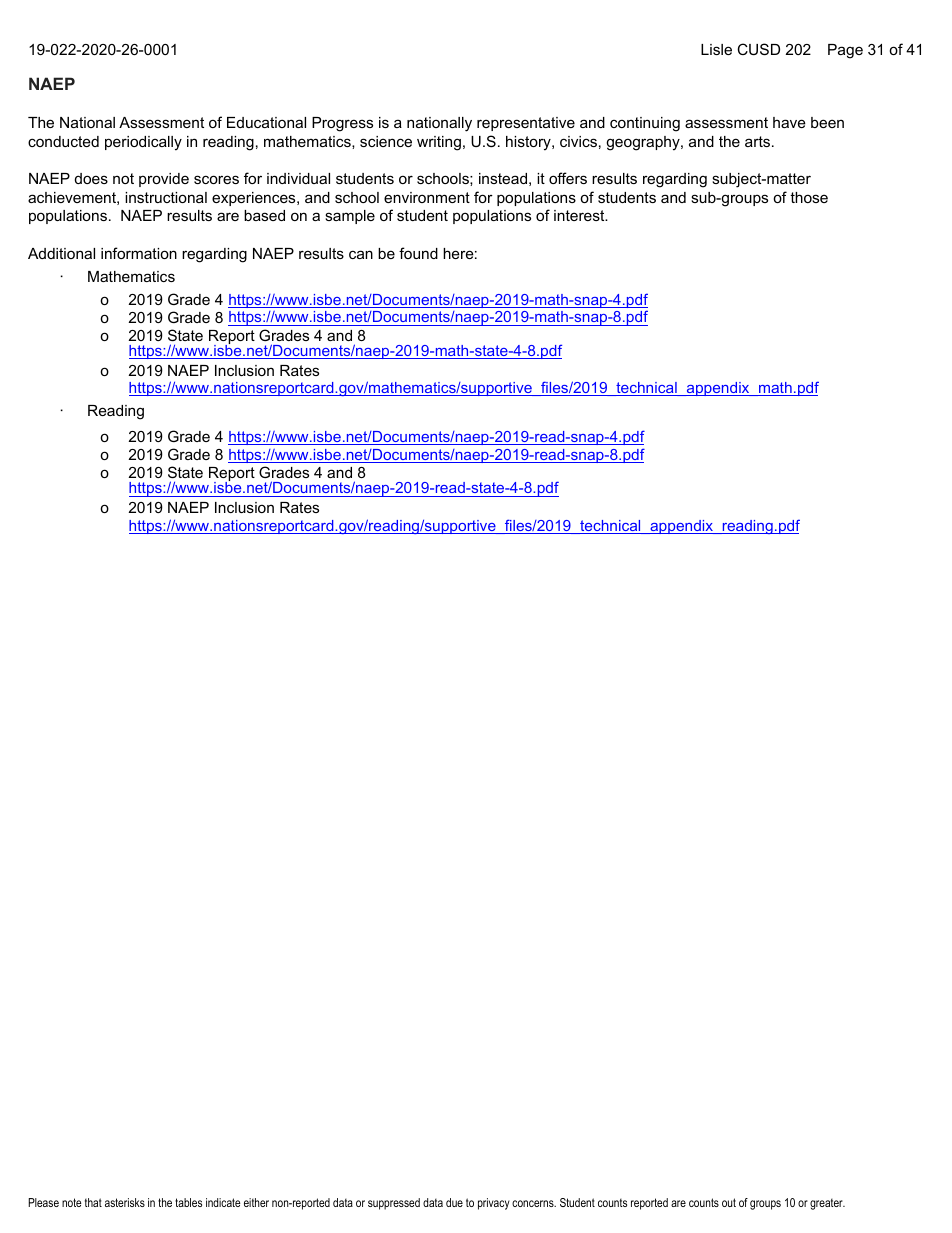  I want to click on due, so click(454, 1202).
